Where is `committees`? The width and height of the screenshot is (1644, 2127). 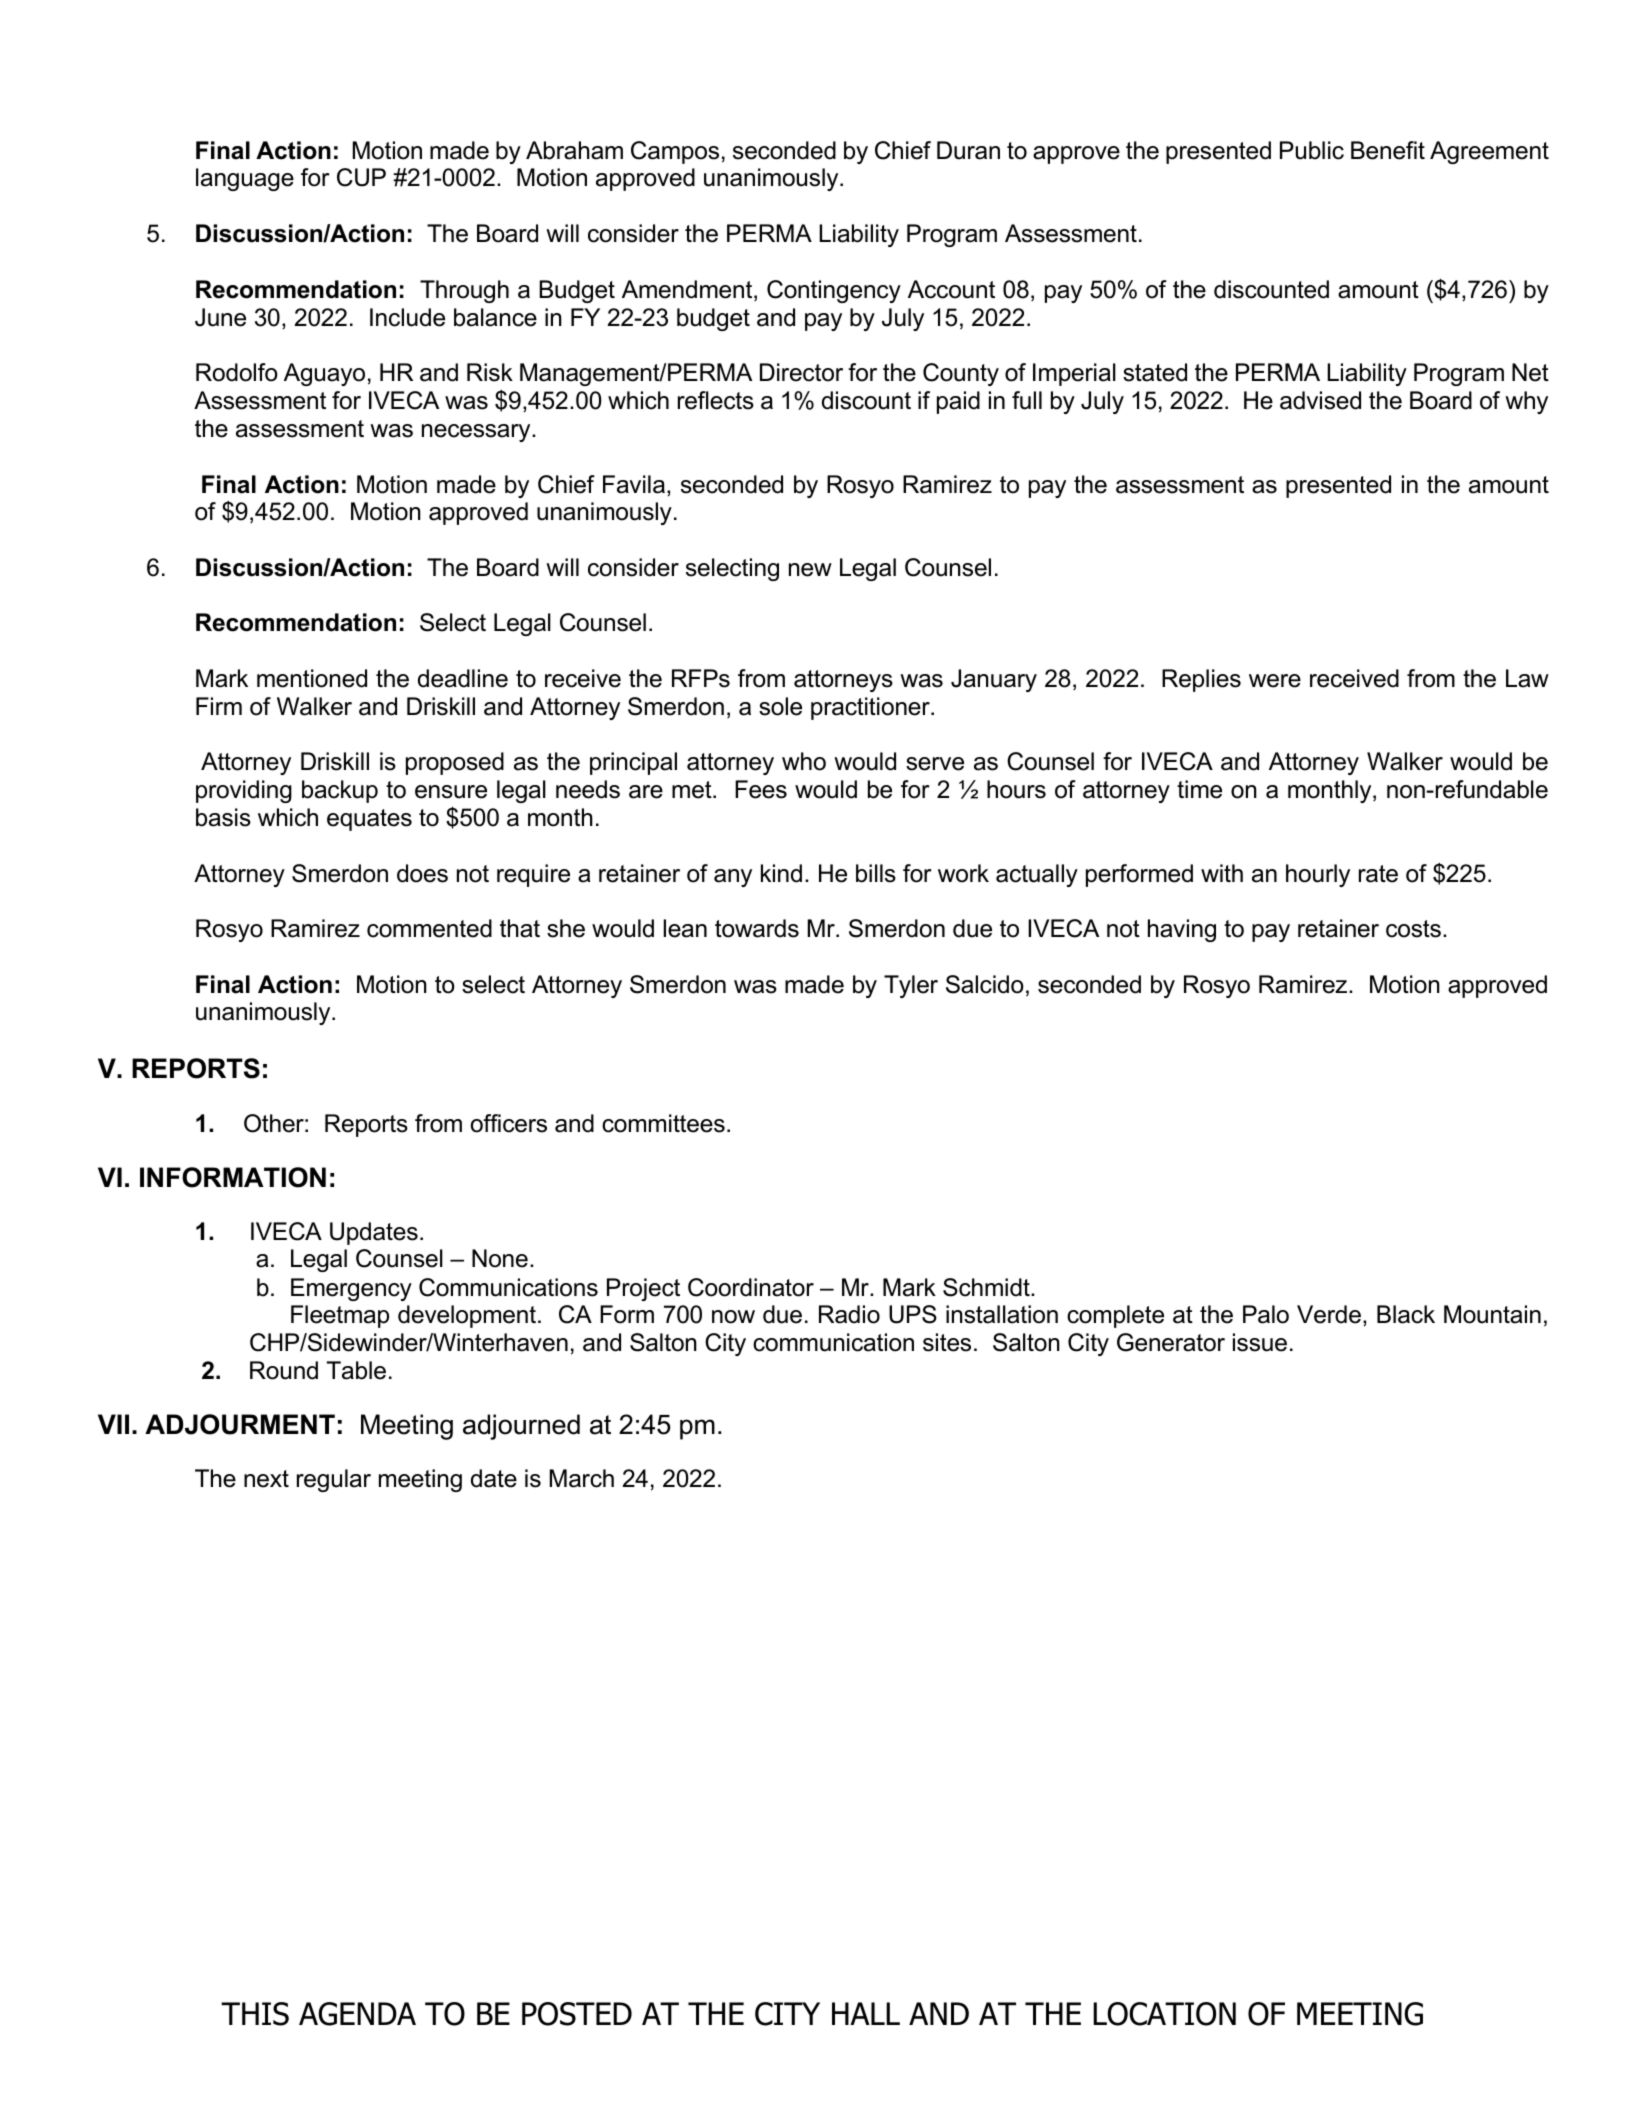 committees is located at coordinates (663, 1123).
